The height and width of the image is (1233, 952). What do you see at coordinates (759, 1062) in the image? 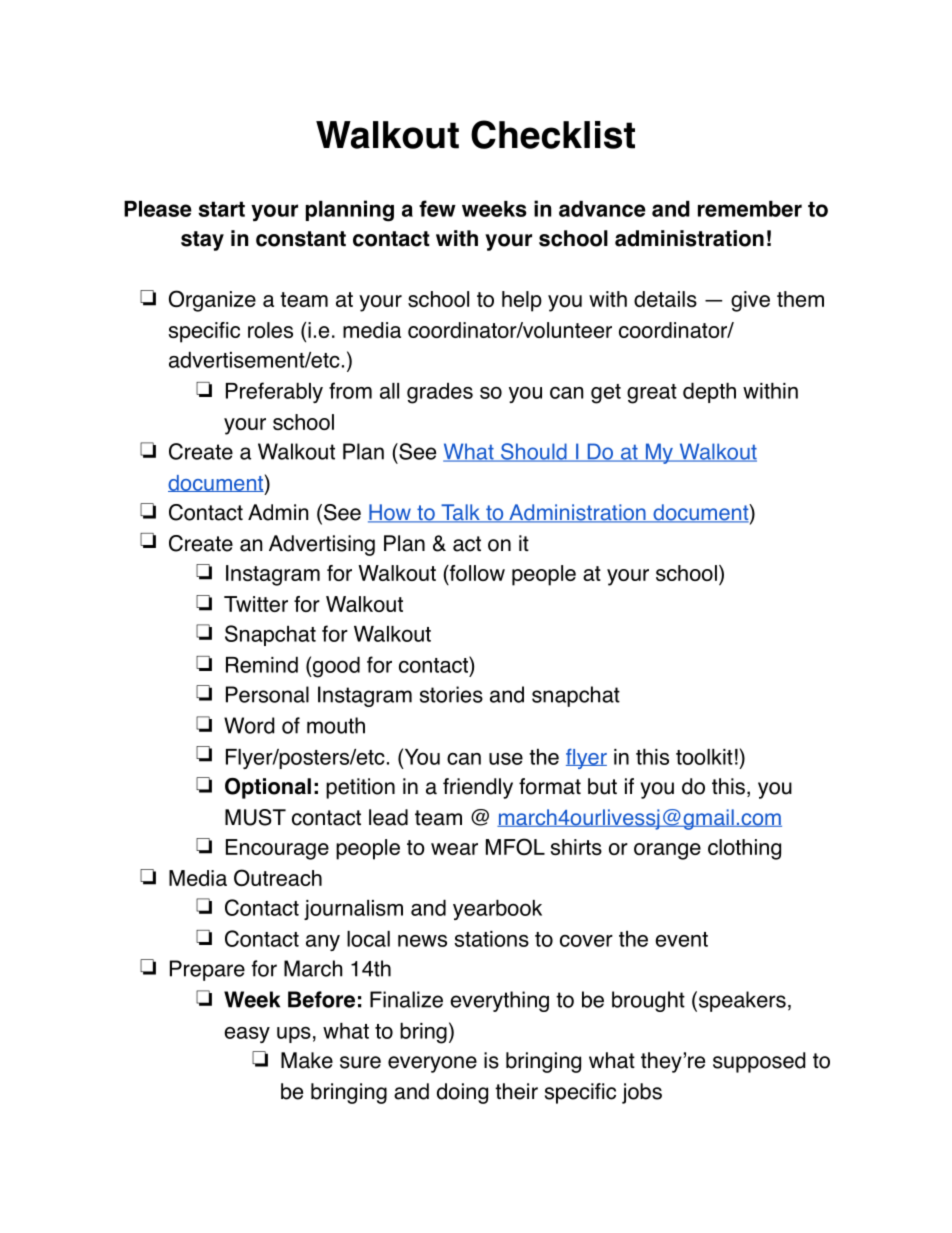
I see `supposed` at bounding box center [759, 1062].
